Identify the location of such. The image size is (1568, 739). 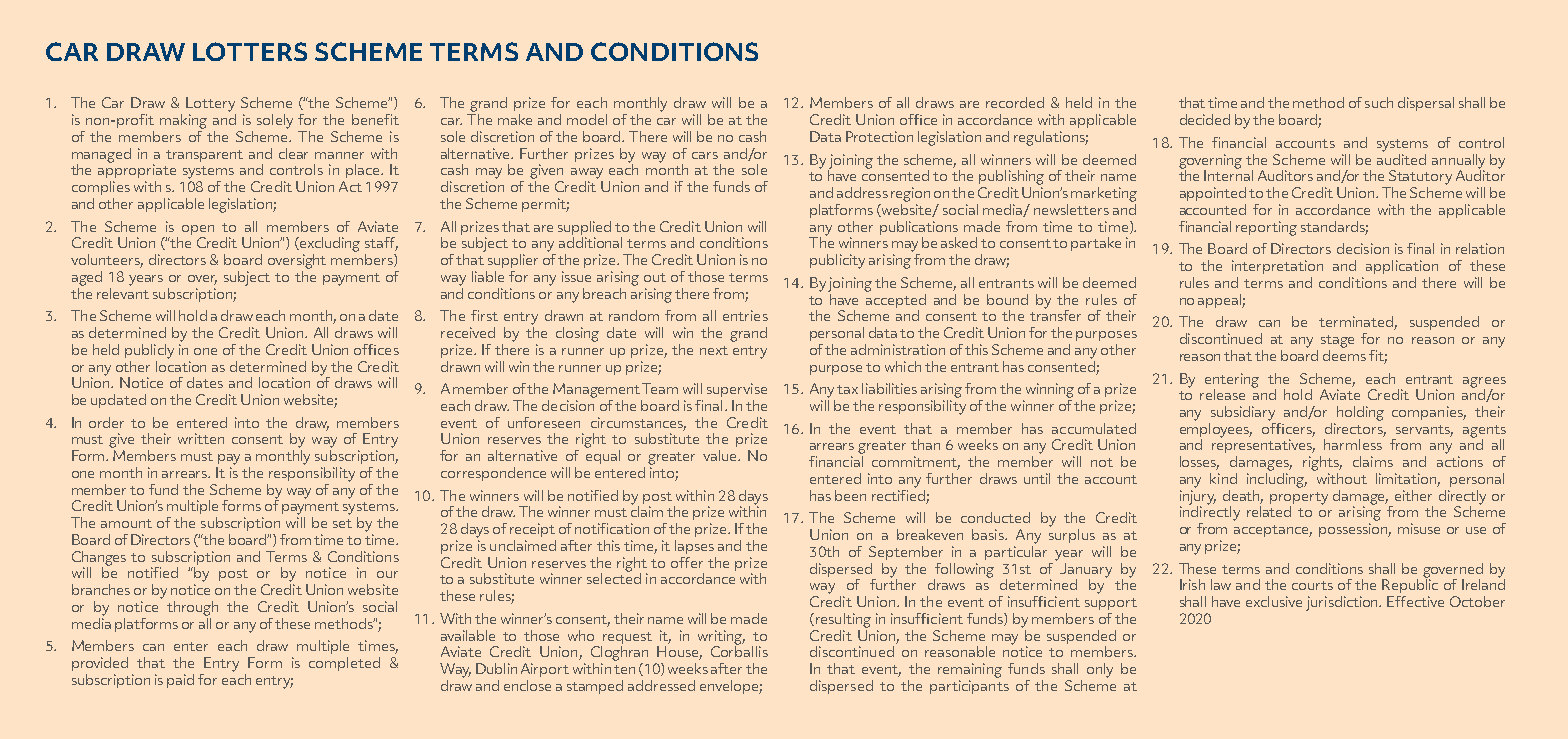
(1379, 102).
